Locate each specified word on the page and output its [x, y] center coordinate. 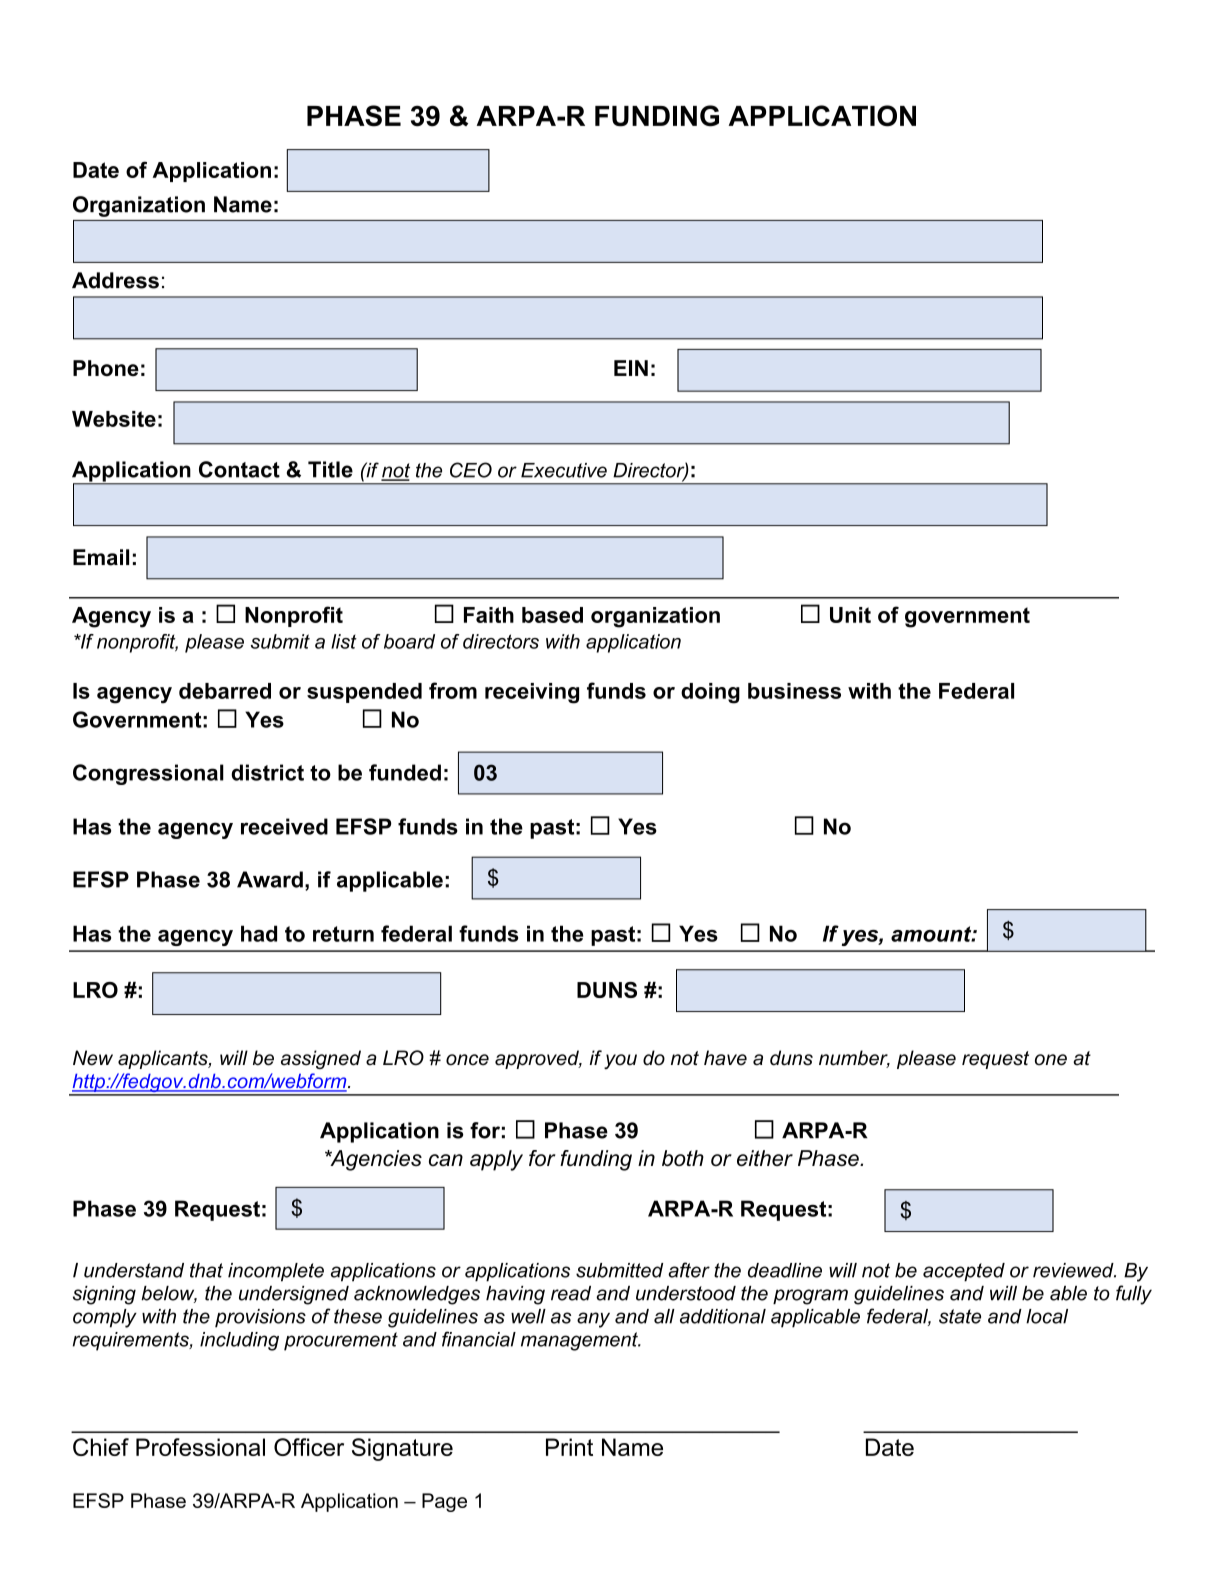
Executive [564, 470]
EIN [631, 368]
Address [115, 280]
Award [270, 879]
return [343, 934]
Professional [200, 1447]
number [854, 1059]
